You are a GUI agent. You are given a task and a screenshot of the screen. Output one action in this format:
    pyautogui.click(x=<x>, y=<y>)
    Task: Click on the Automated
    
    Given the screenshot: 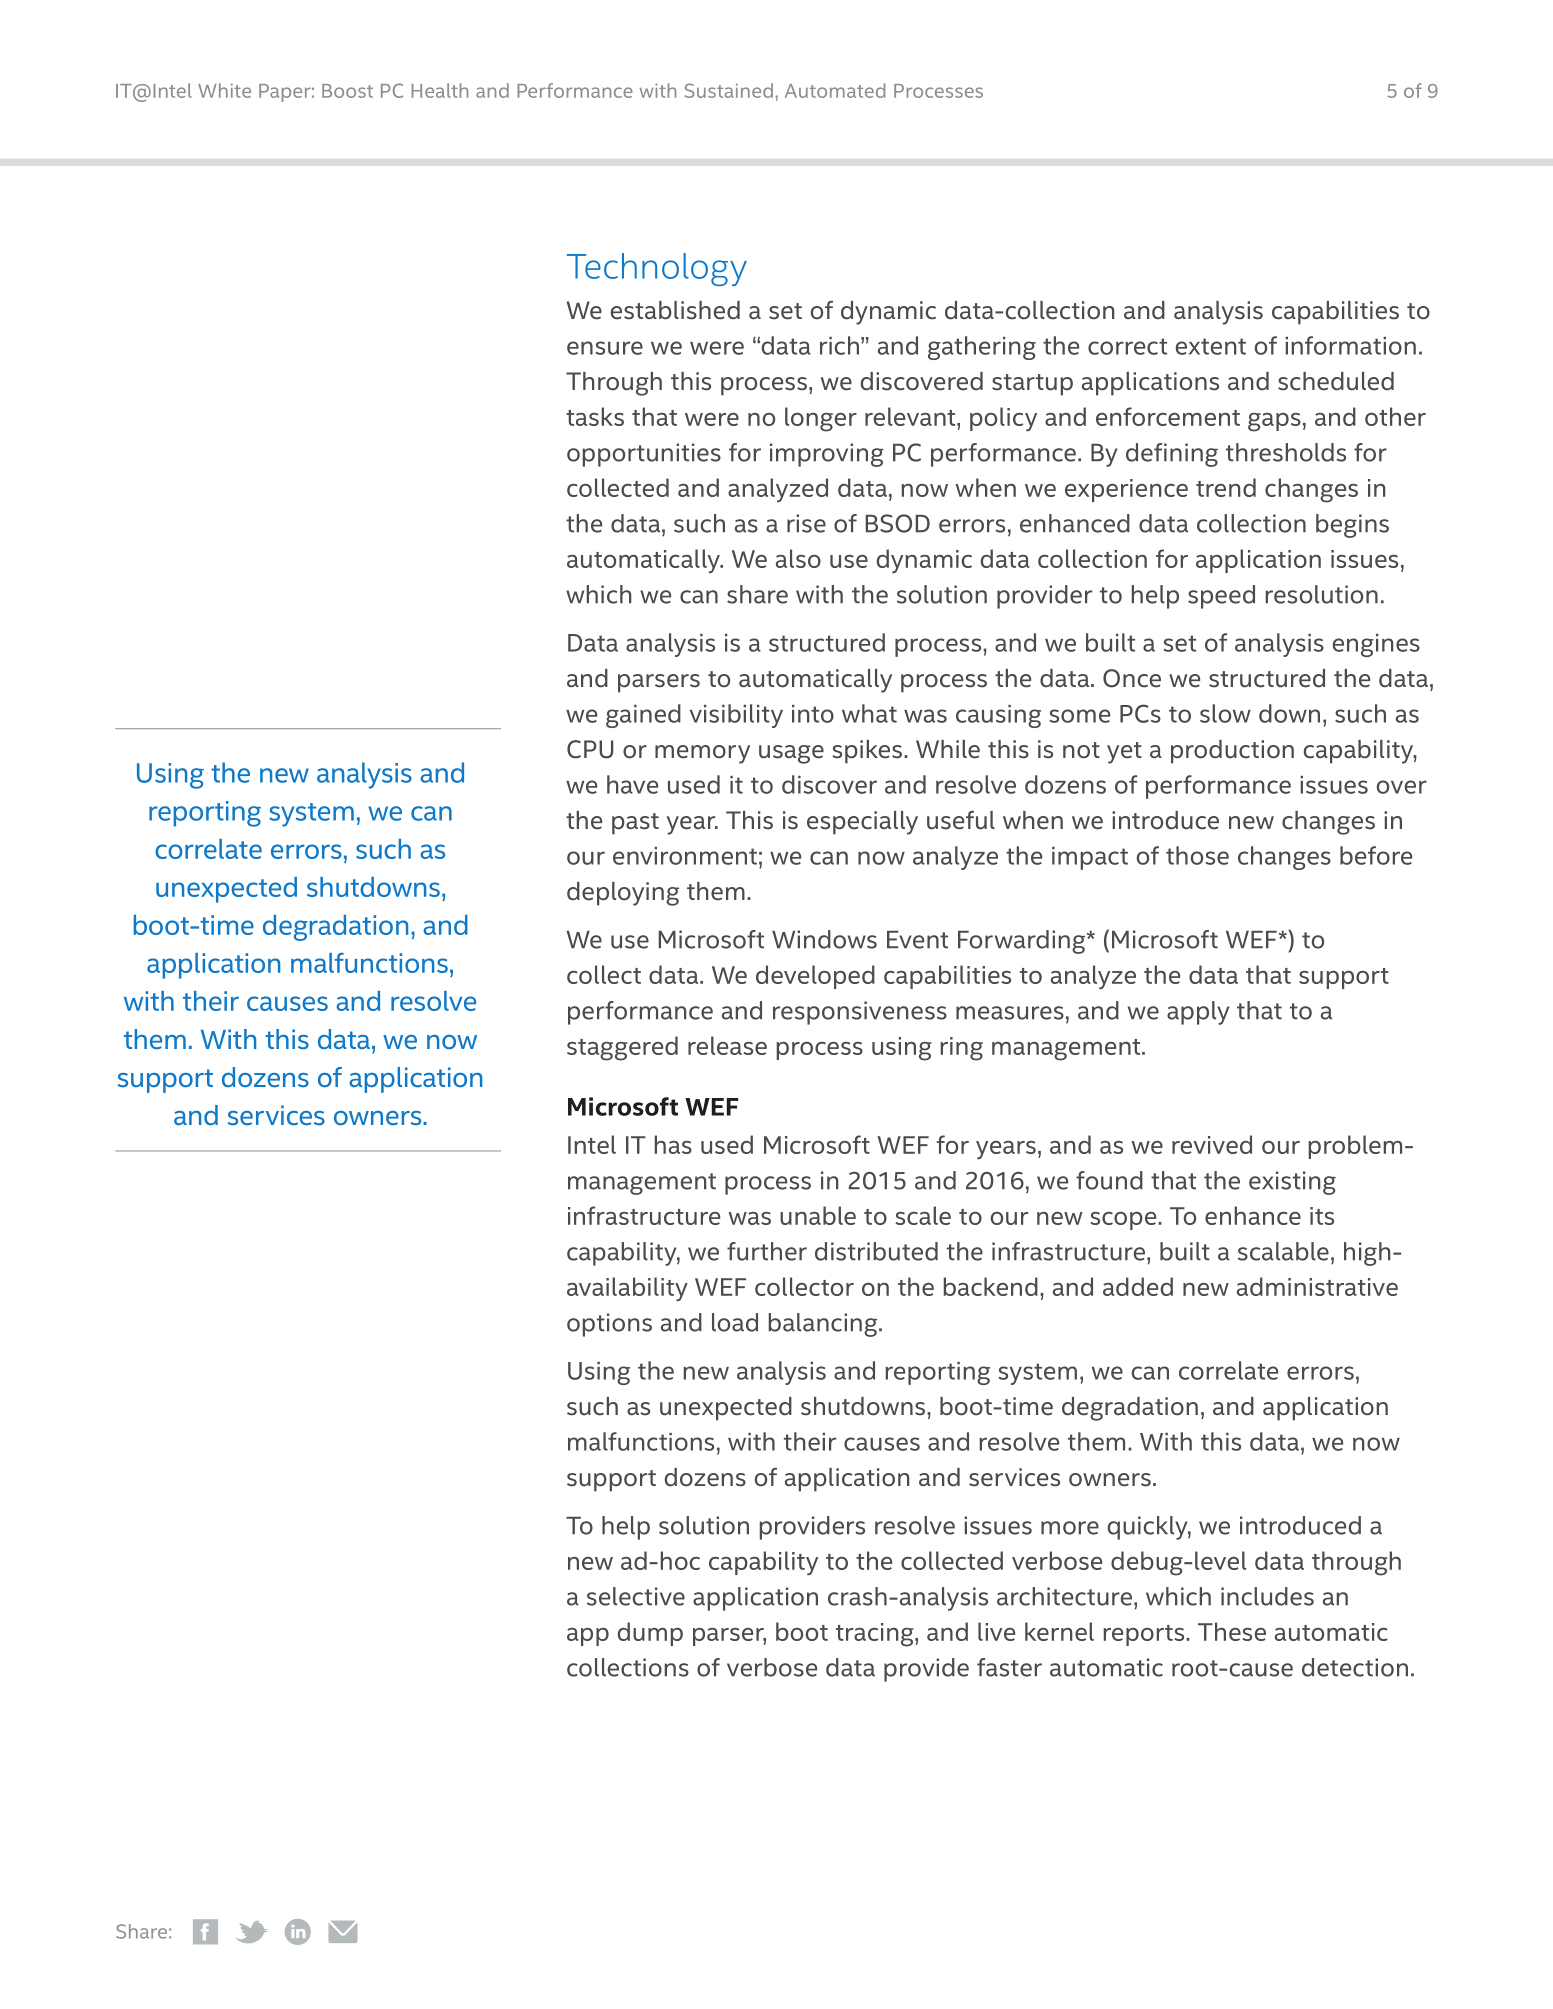 What is the action you would take?
    pyautogui.click(x=835, y=90)
